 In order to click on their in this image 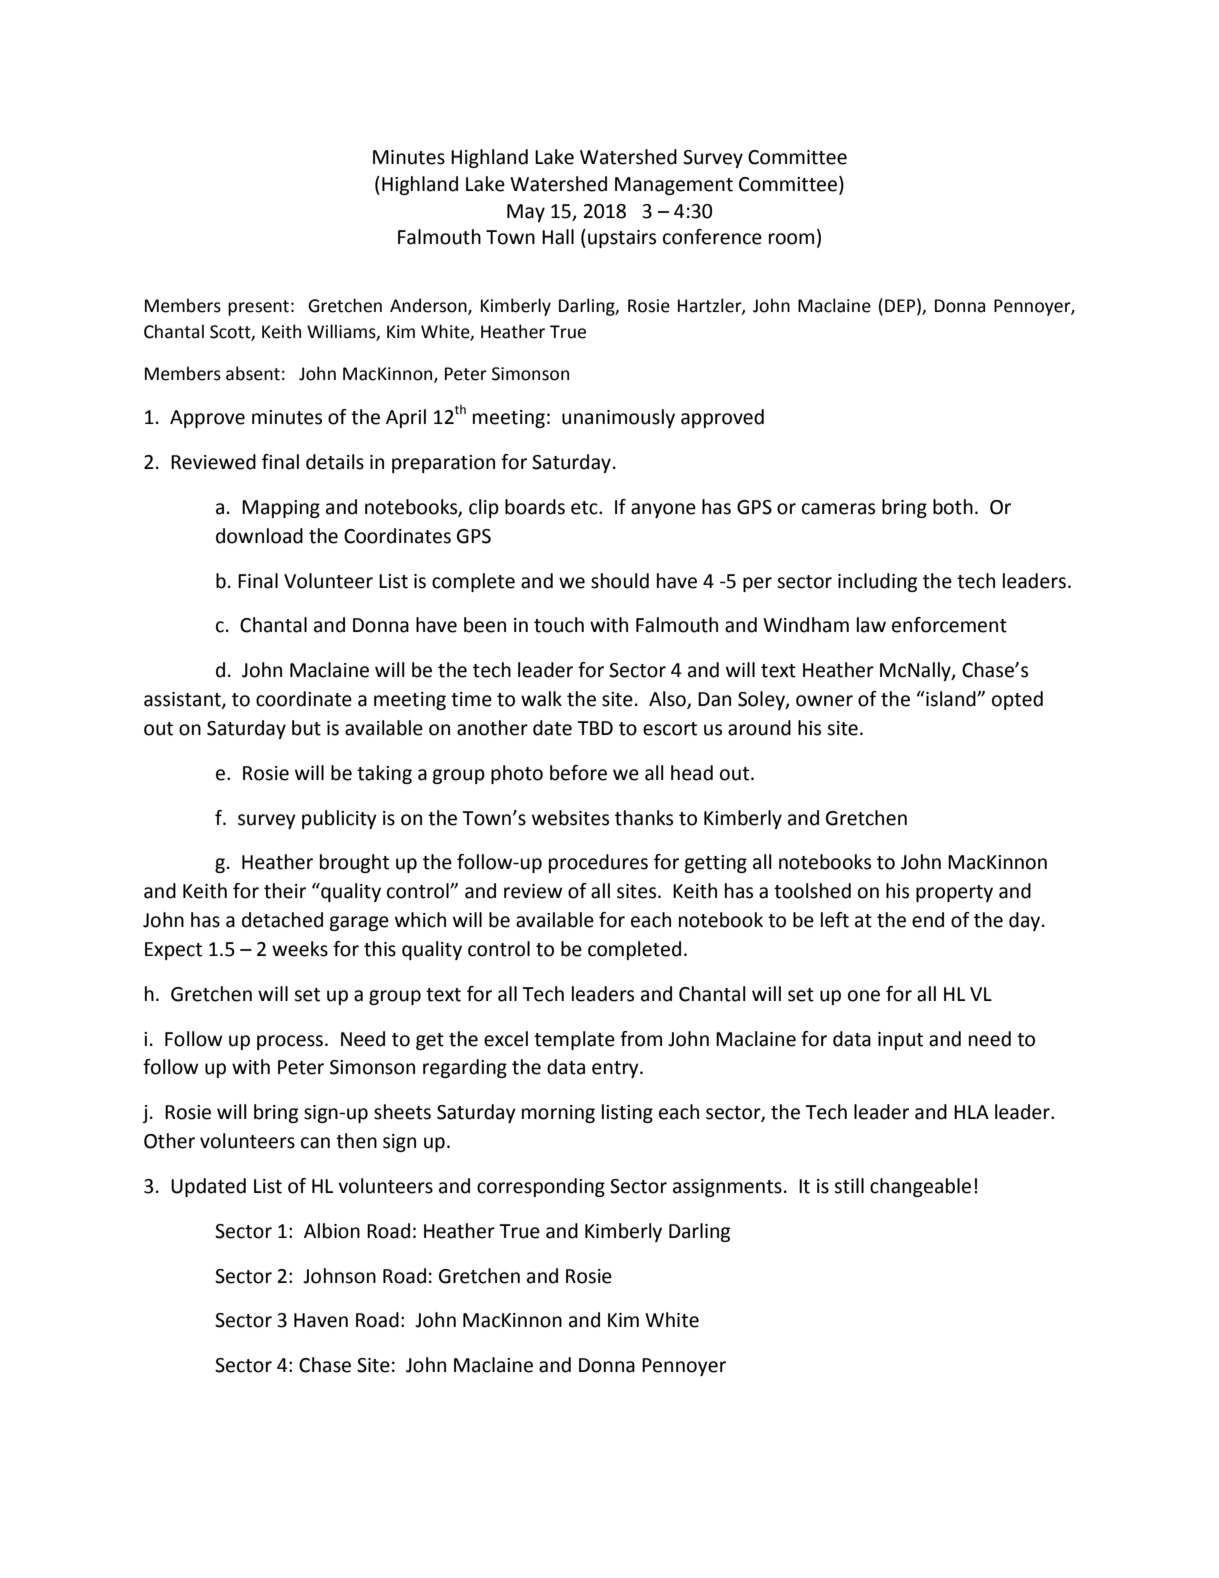, I will do `click(285, 891)`.
